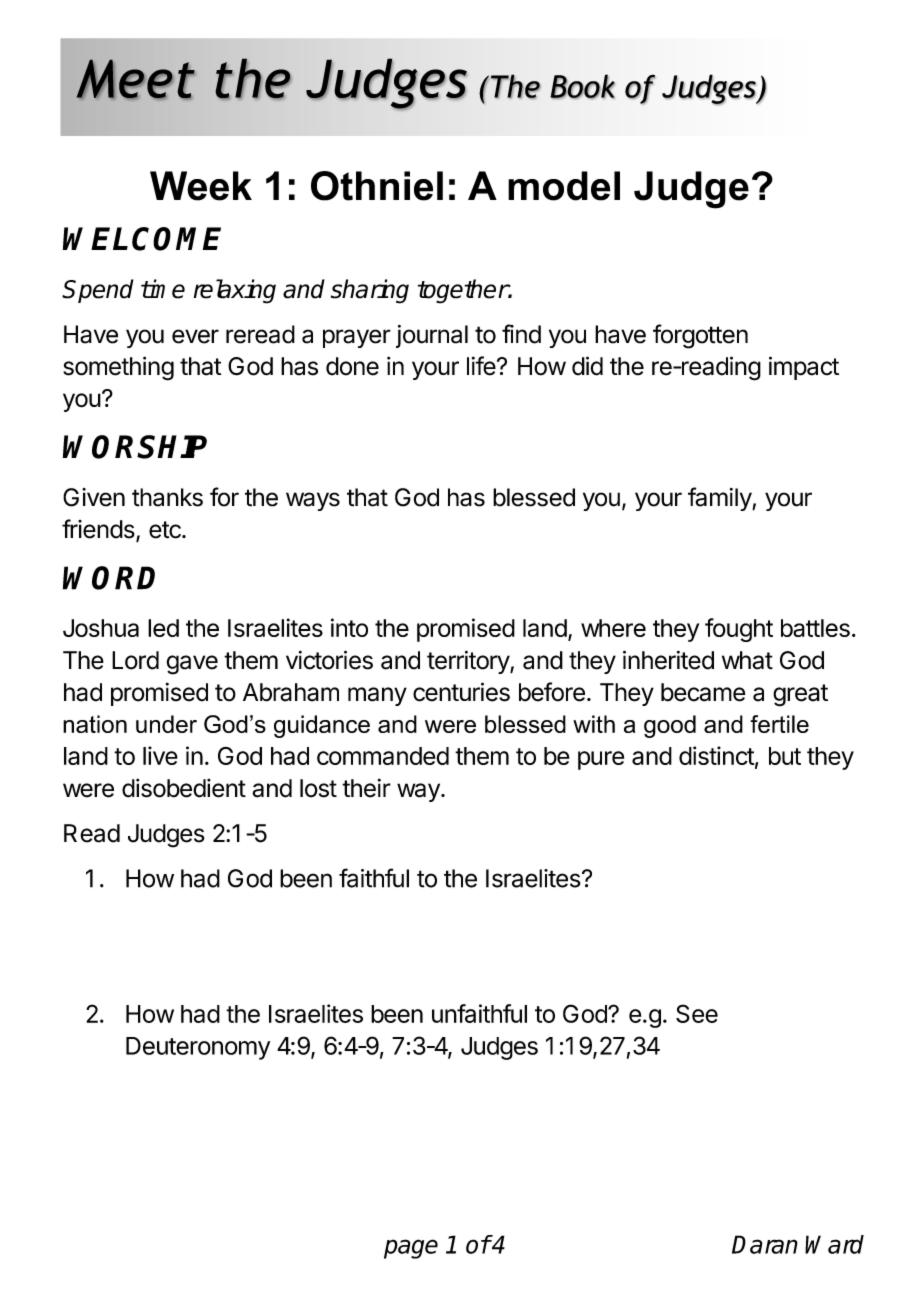  What do you see at coordinates (136, 79) in the image?
I see `Meet` at bounding box center [136, 79].
